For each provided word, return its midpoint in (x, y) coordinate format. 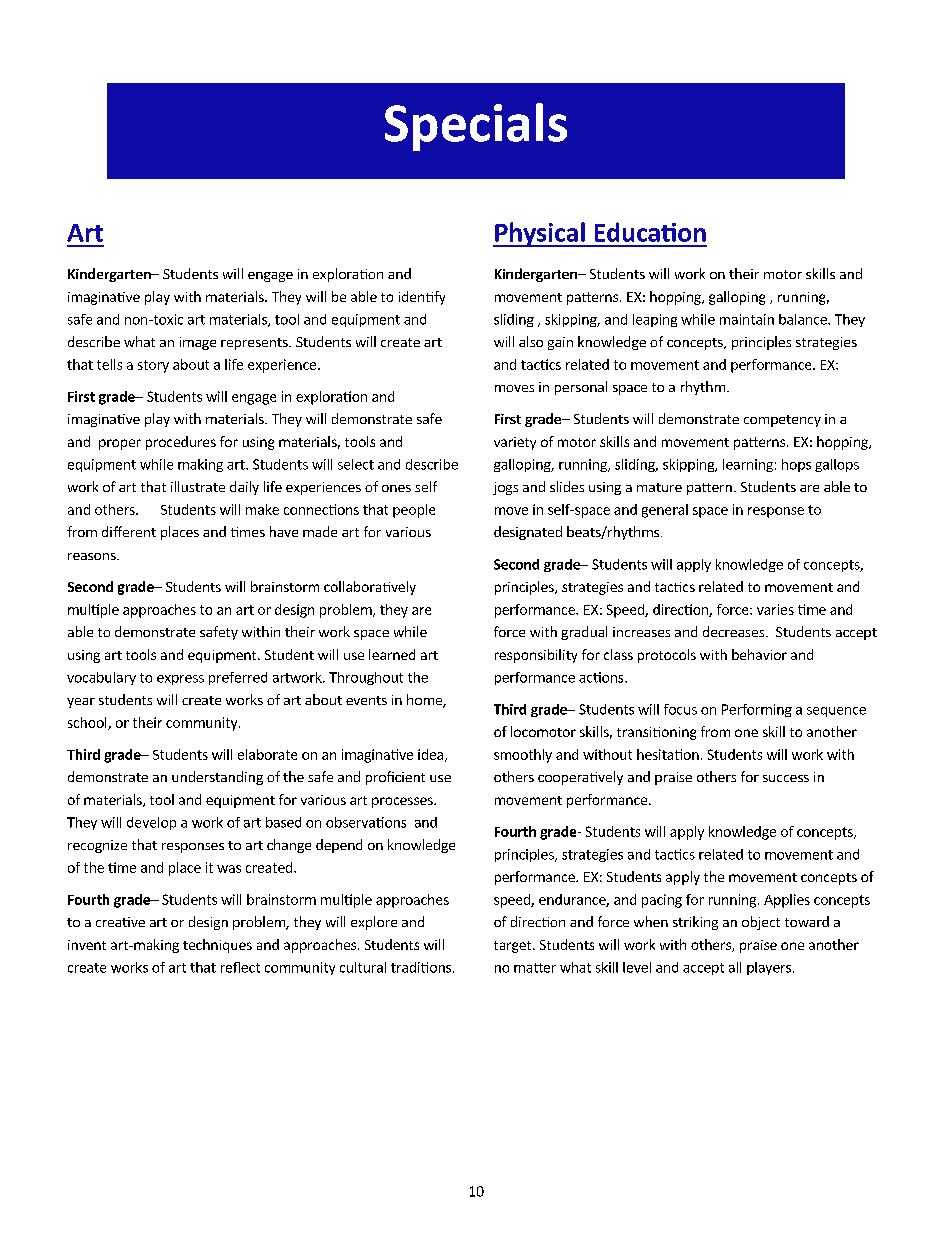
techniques (217, 946)
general (665, 511)
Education (650, 232)
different (129, 531)
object (761, 923)
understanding (217, 778)
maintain (747, 319)
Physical (540, 234)
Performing (757, 710)
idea (430, 754)
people (414, 511)
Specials (476, 127)
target (514, 947)
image (198, 343)
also (531, 341)
